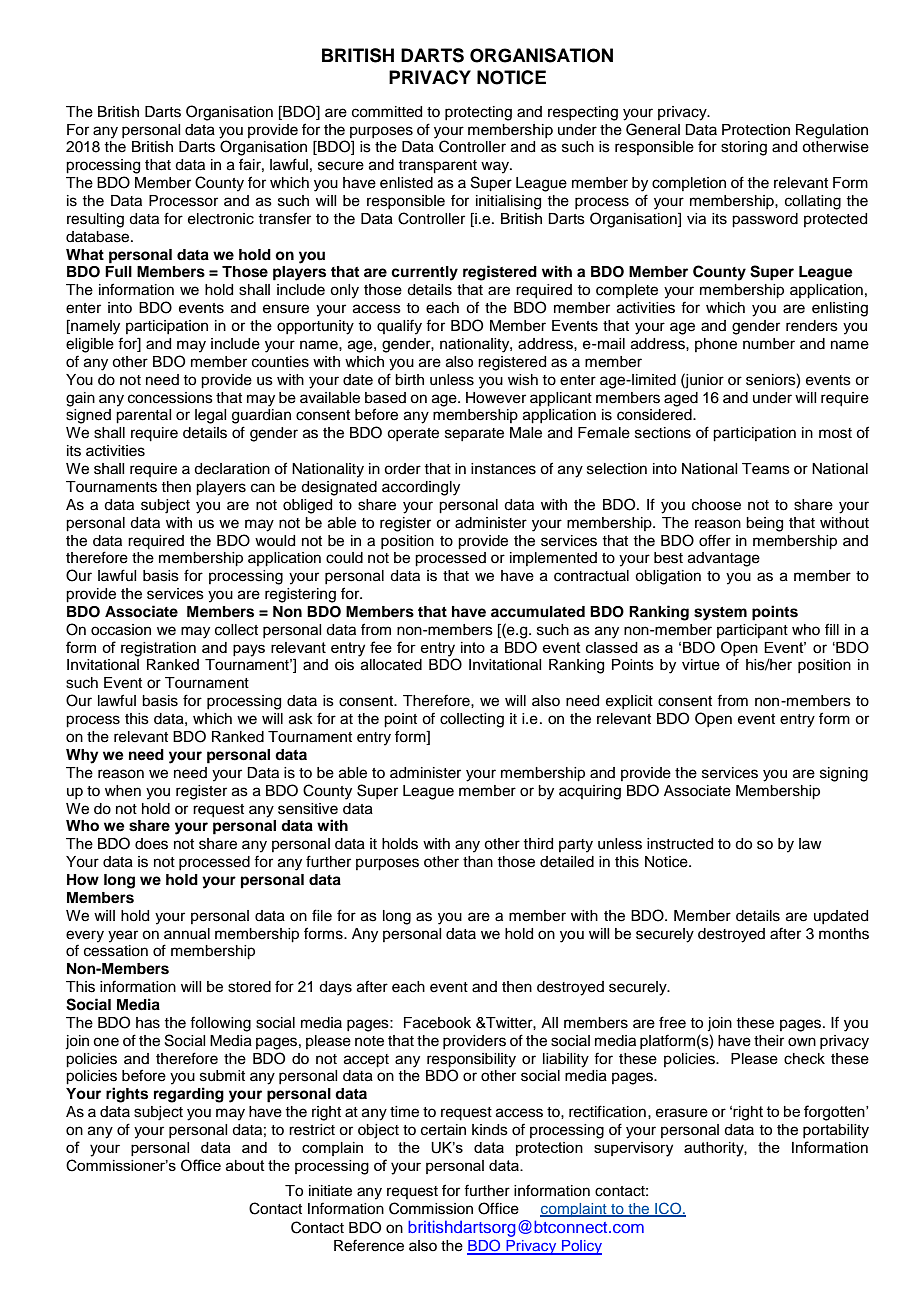  What do you see at coordinates (245, 1165) in the screenshot?
I see `about` at bounding box center [245, 1165].
